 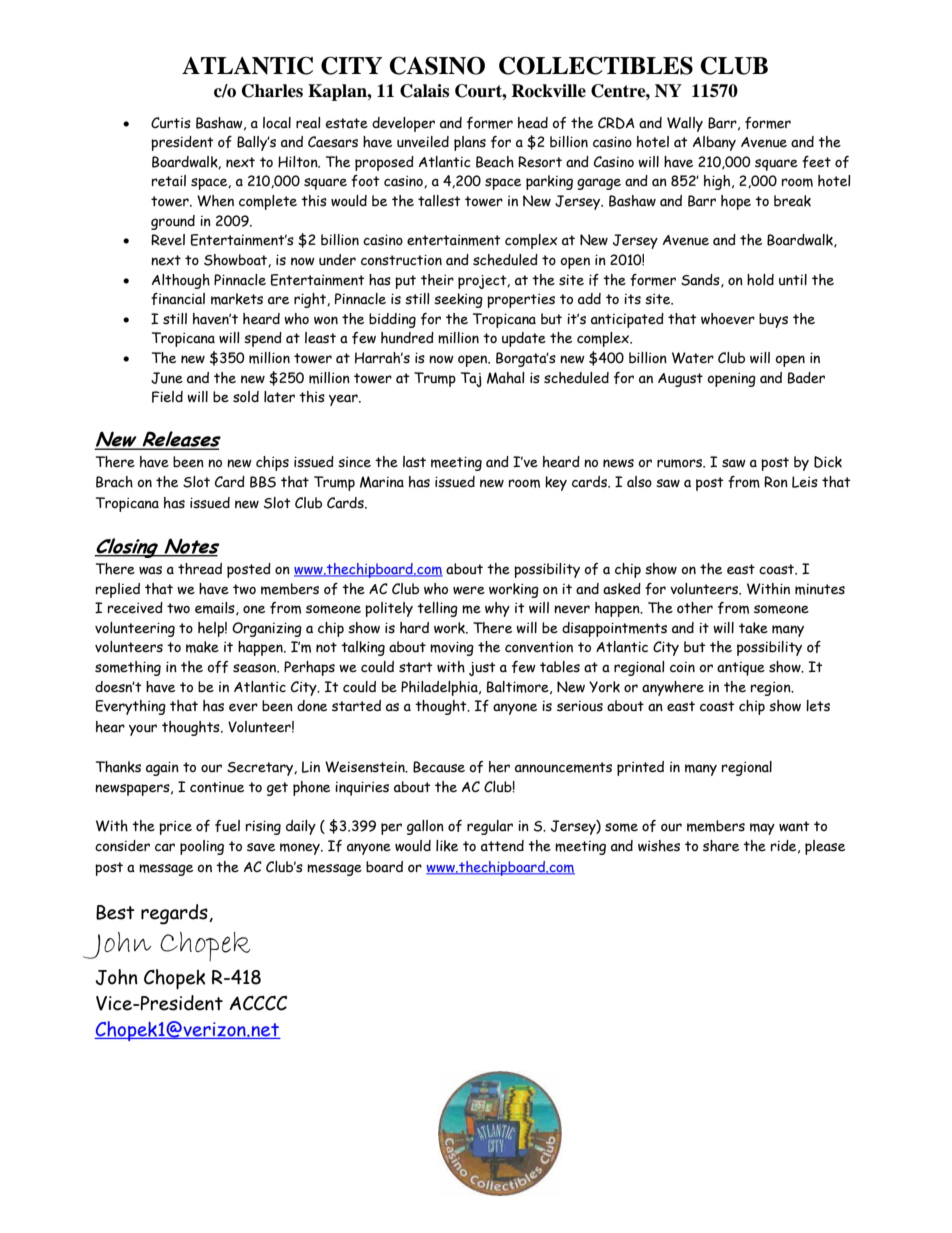 I want to click on hold, so click(x=760, y=280).
